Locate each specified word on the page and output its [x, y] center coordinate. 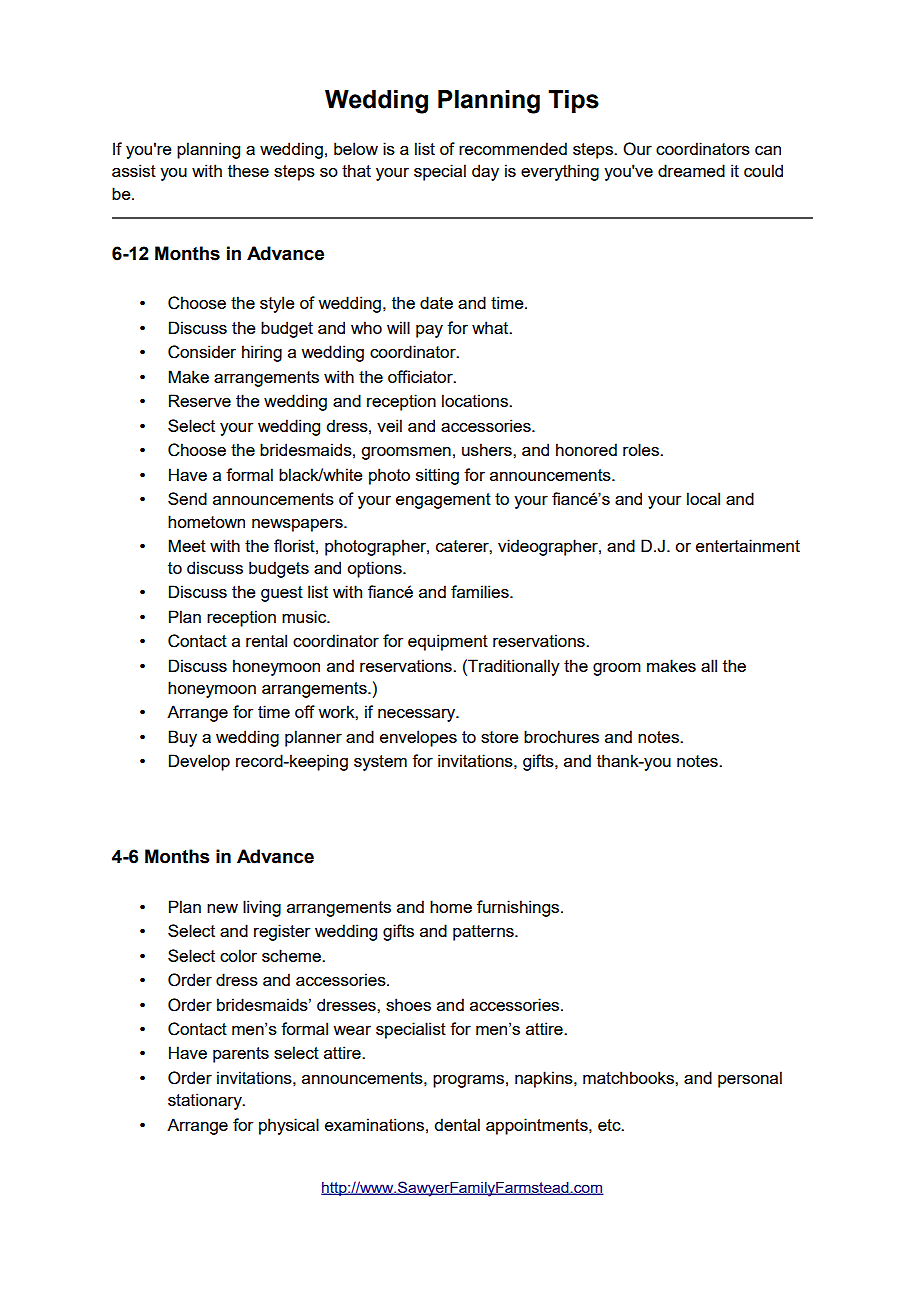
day [485, 172]
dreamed [691, 170]
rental [266, 640]
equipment [448, 642]
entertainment [748, 545]
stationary [206, 1101]
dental [457, 1124]
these [248, 170]
